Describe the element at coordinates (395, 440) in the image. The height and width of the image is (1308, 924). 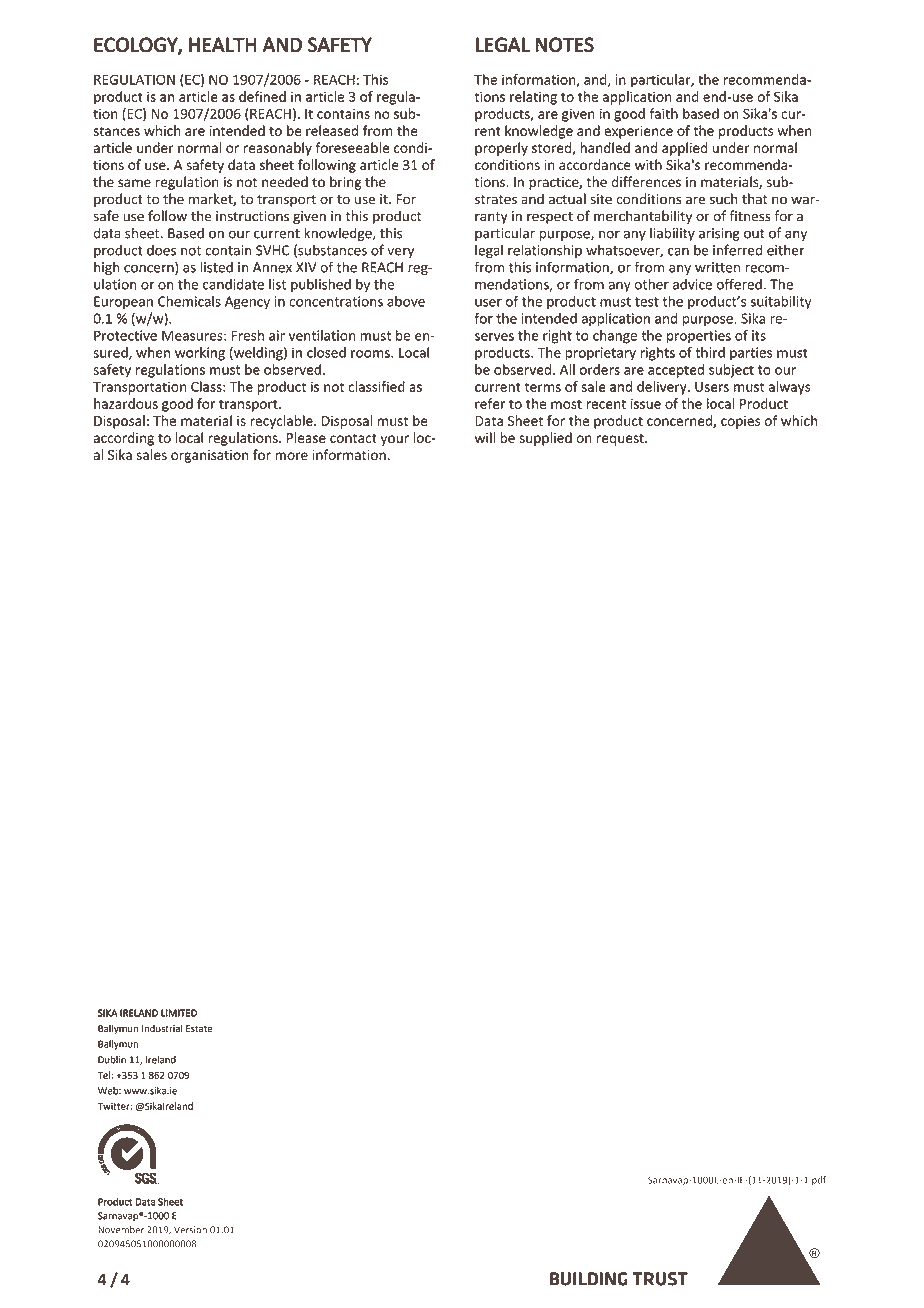
I see `your` at that location.
